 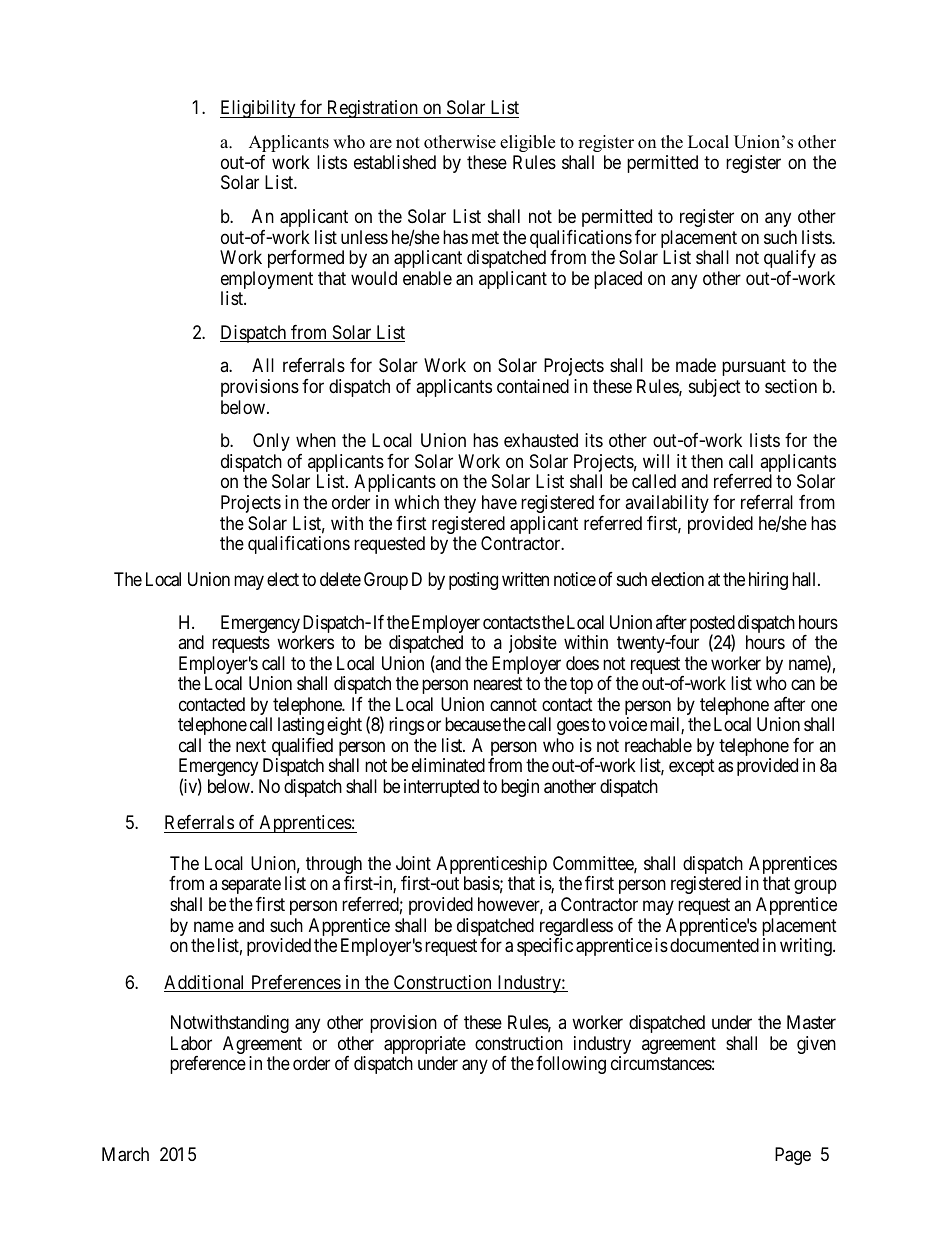 I want to click on March, so click(x=125, y=1154).
